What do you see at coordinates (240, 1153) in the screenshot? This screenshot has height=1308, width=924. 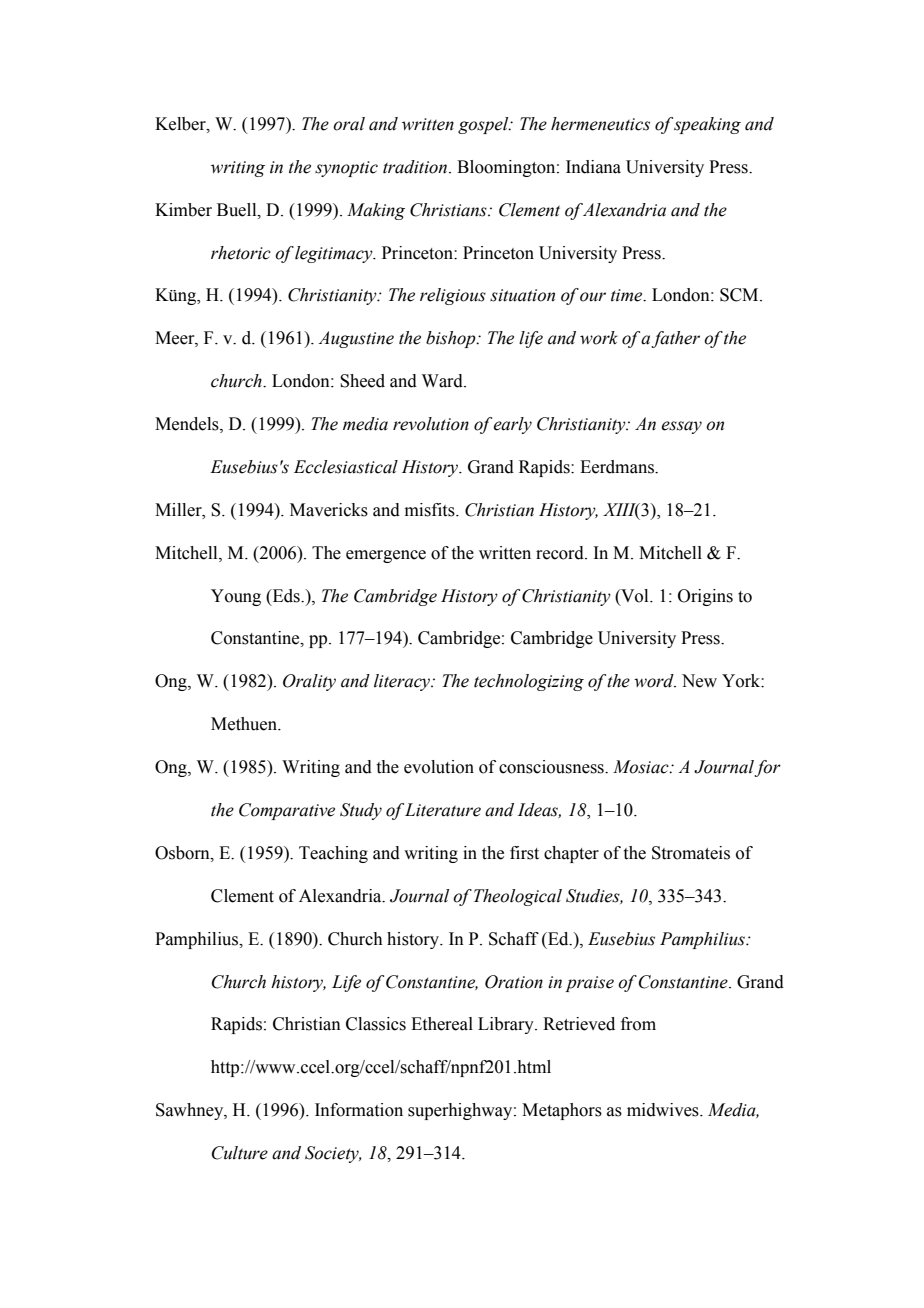 I see `Culture` at bounding box center [240, 1153].
